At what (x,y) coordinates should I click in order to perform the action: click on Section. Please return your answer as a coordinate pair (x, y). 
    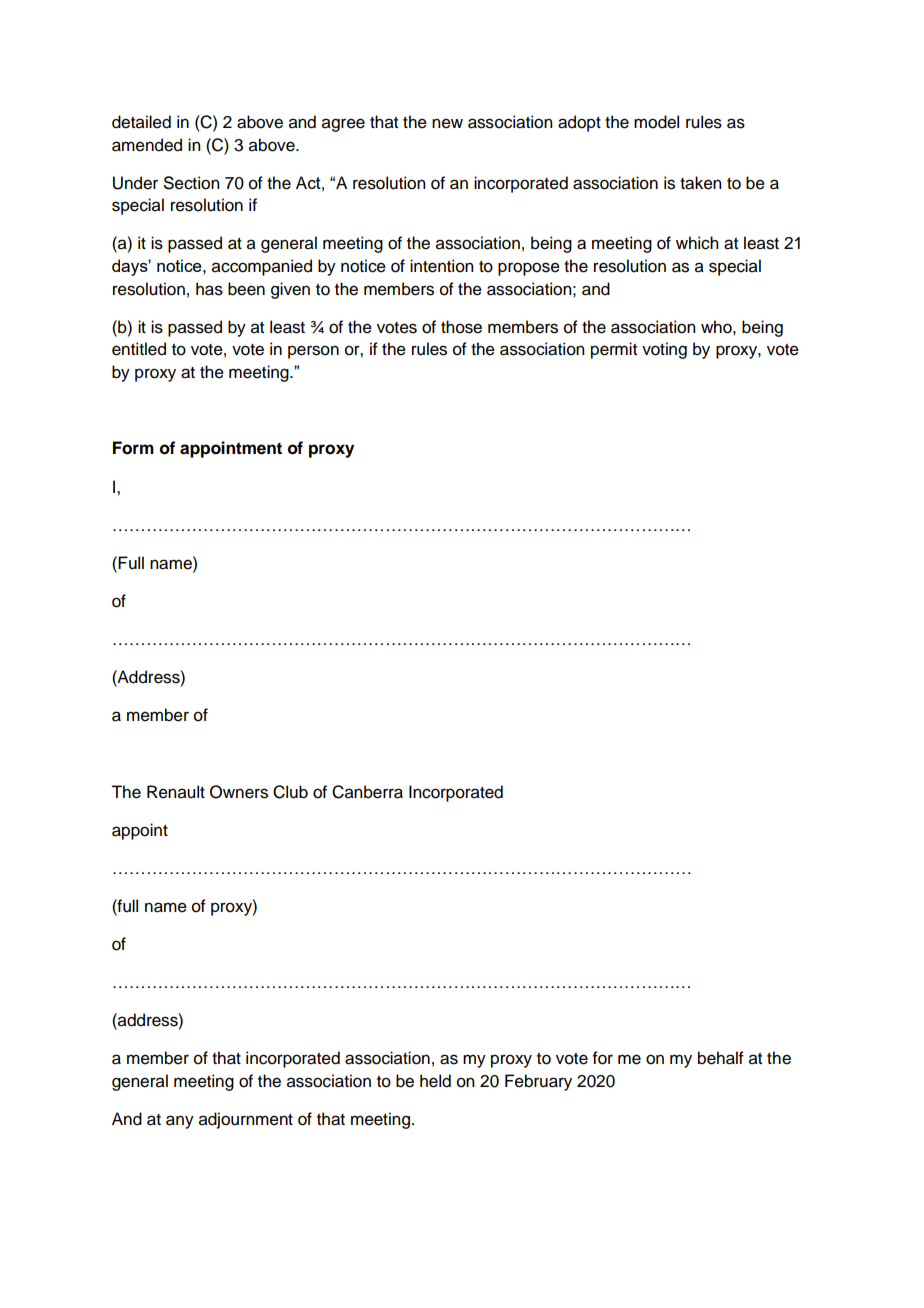
    Looking at the image, I should click on (191, 183).
